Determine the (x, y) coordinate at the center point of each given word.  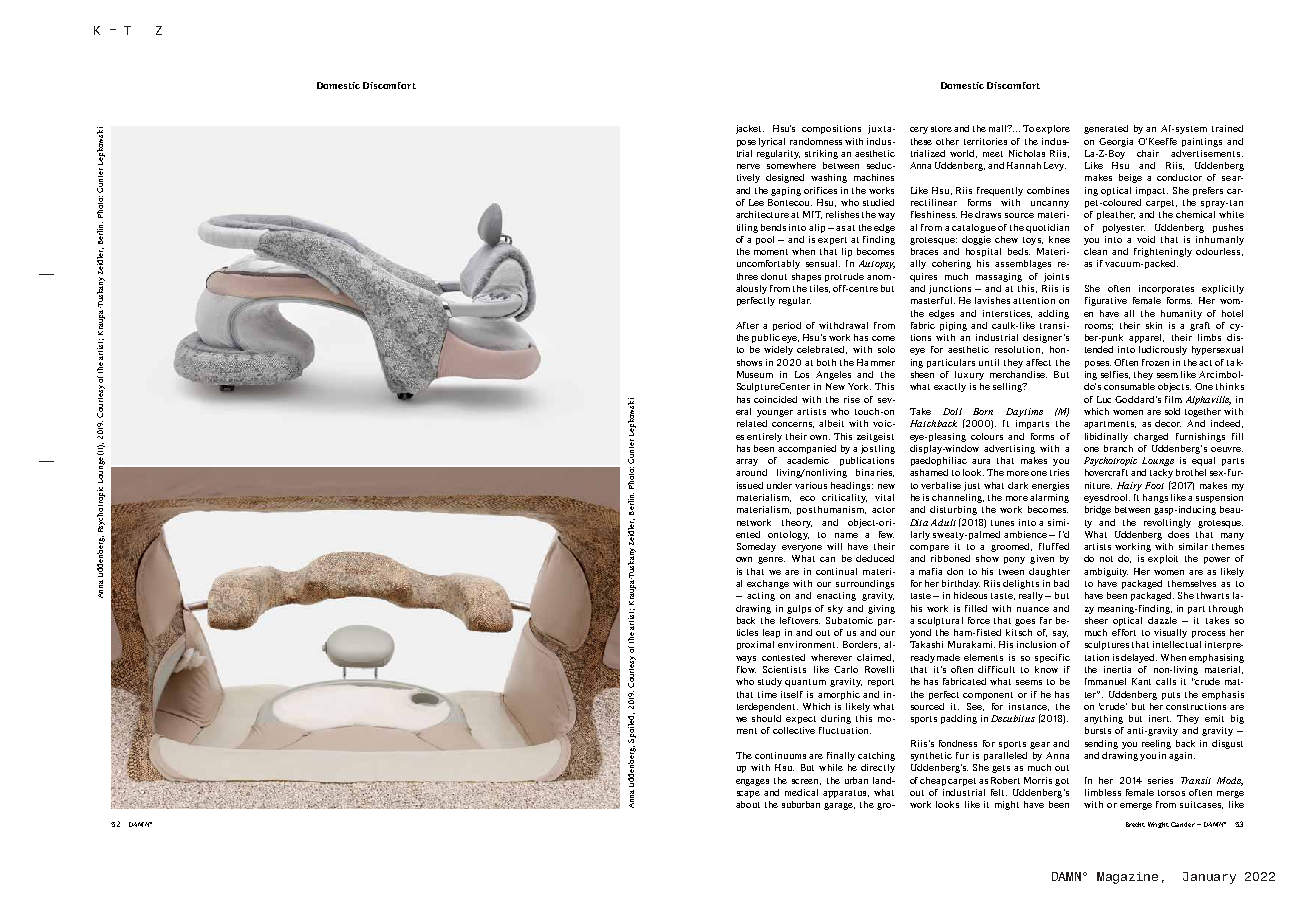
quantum (805, 683)
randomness (816, 141)
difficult (996, 669)
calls (1166, 681)
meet (993, 154)
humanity (1181, 314)
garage (839, 806)
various (811, 485)
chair (1148, 153)
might (1007, 805)
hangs (1155, 498)
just (972, 486)
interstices (1007, 314)
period (787, 326)
